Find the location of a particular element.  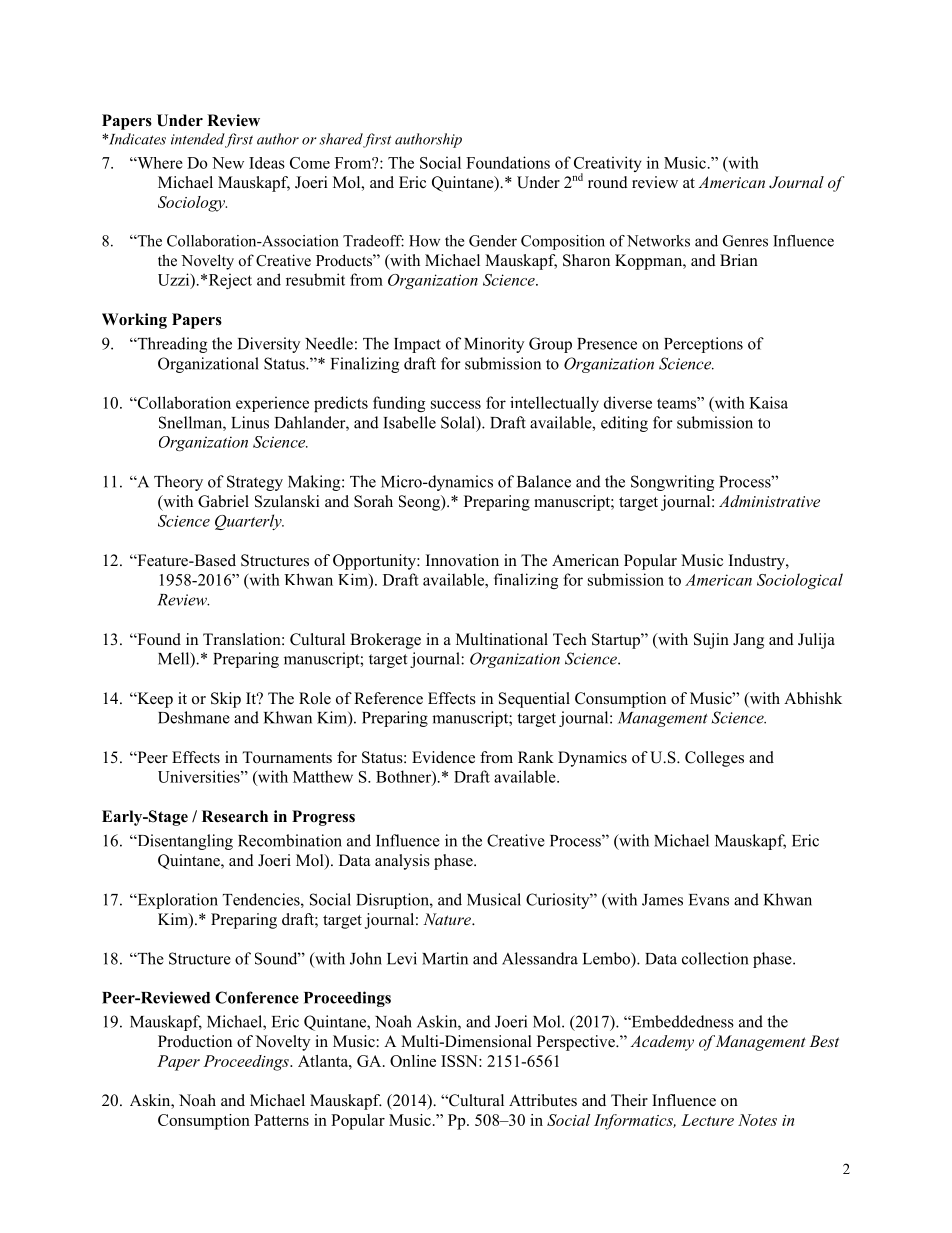

Nature is located at coordinates (448, 919).
